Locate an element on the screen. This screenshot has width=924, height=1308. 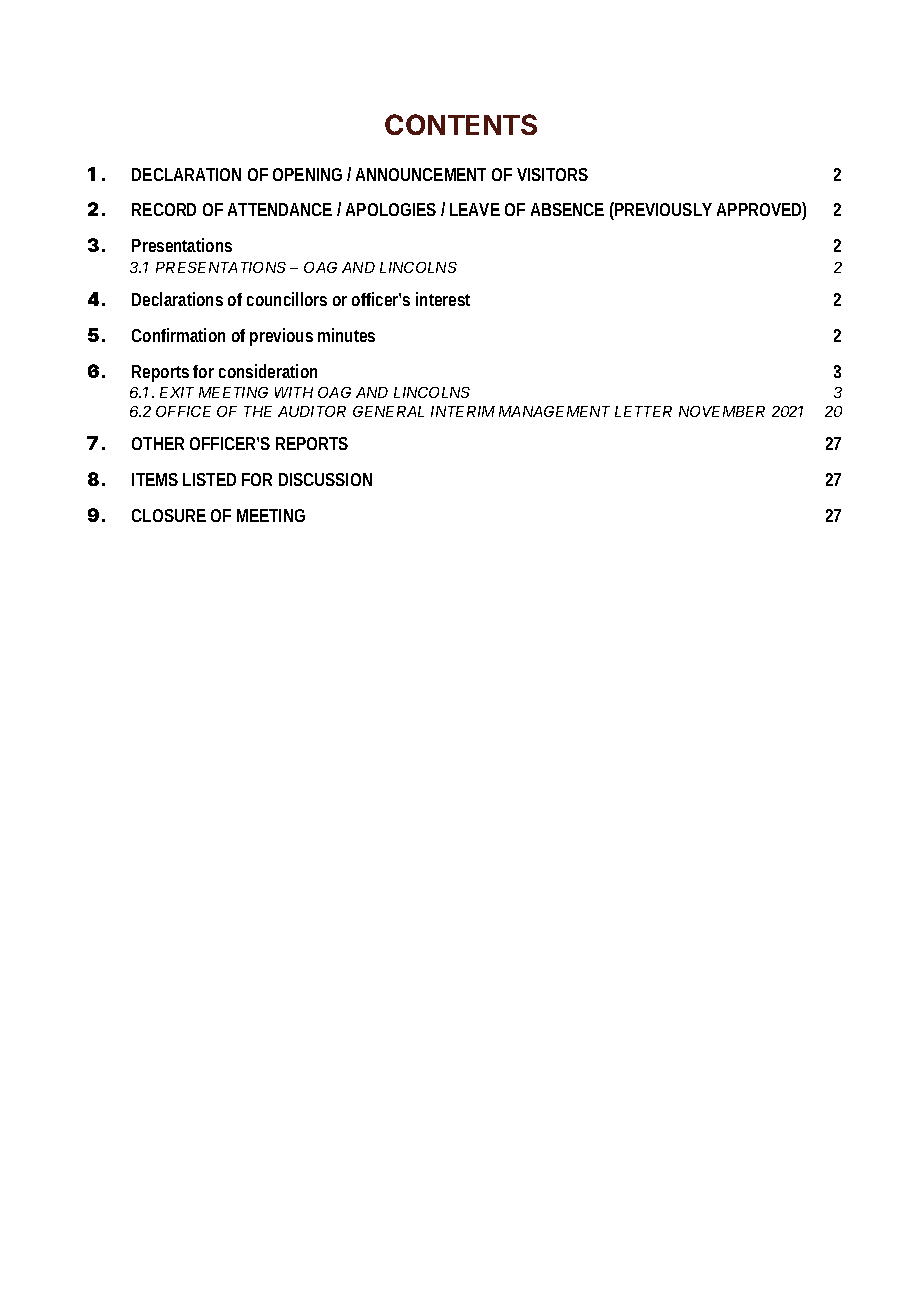
minutes is located at coordinates (346, 335).
